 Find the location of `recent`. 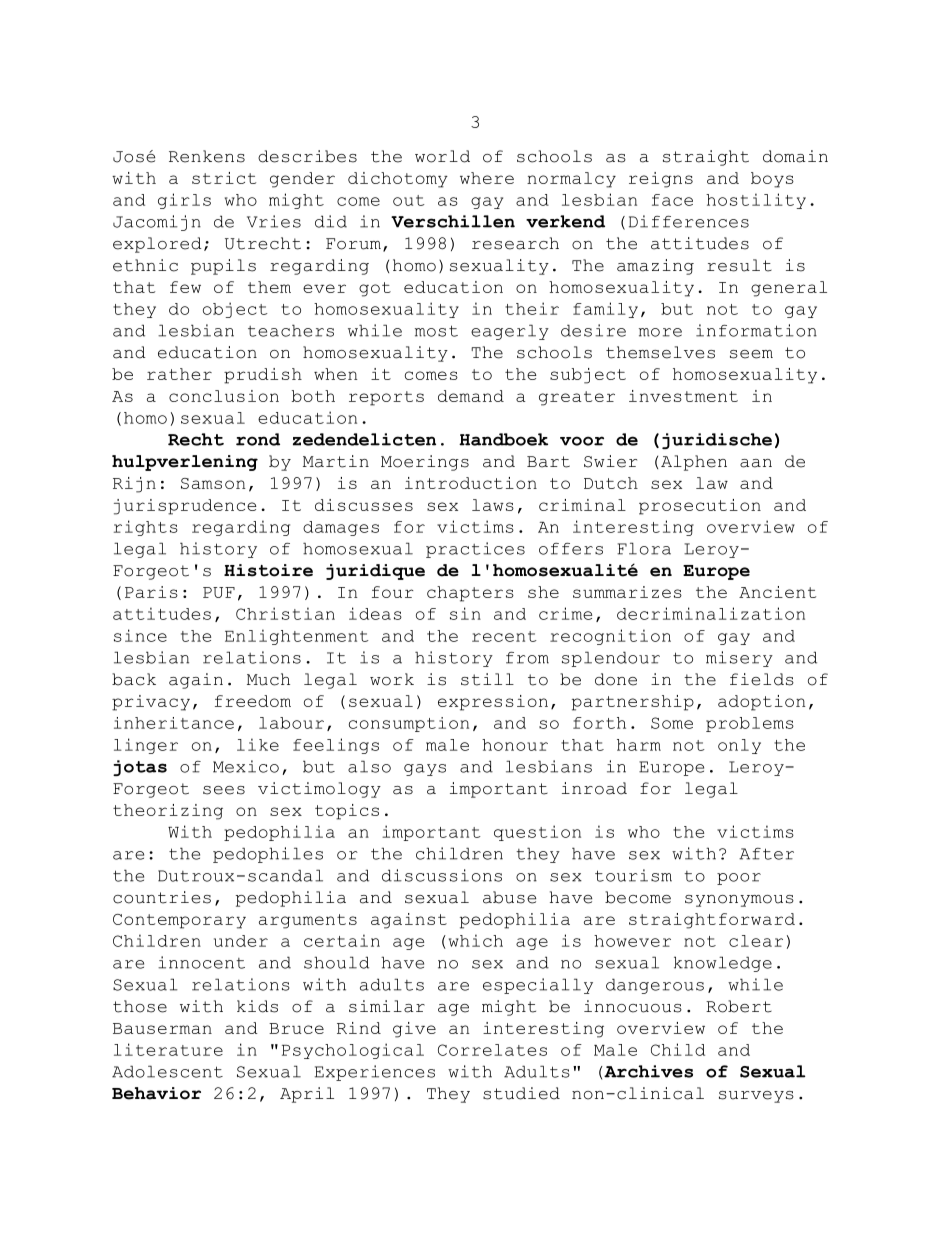

recent is located at coordinates (504, 636).
